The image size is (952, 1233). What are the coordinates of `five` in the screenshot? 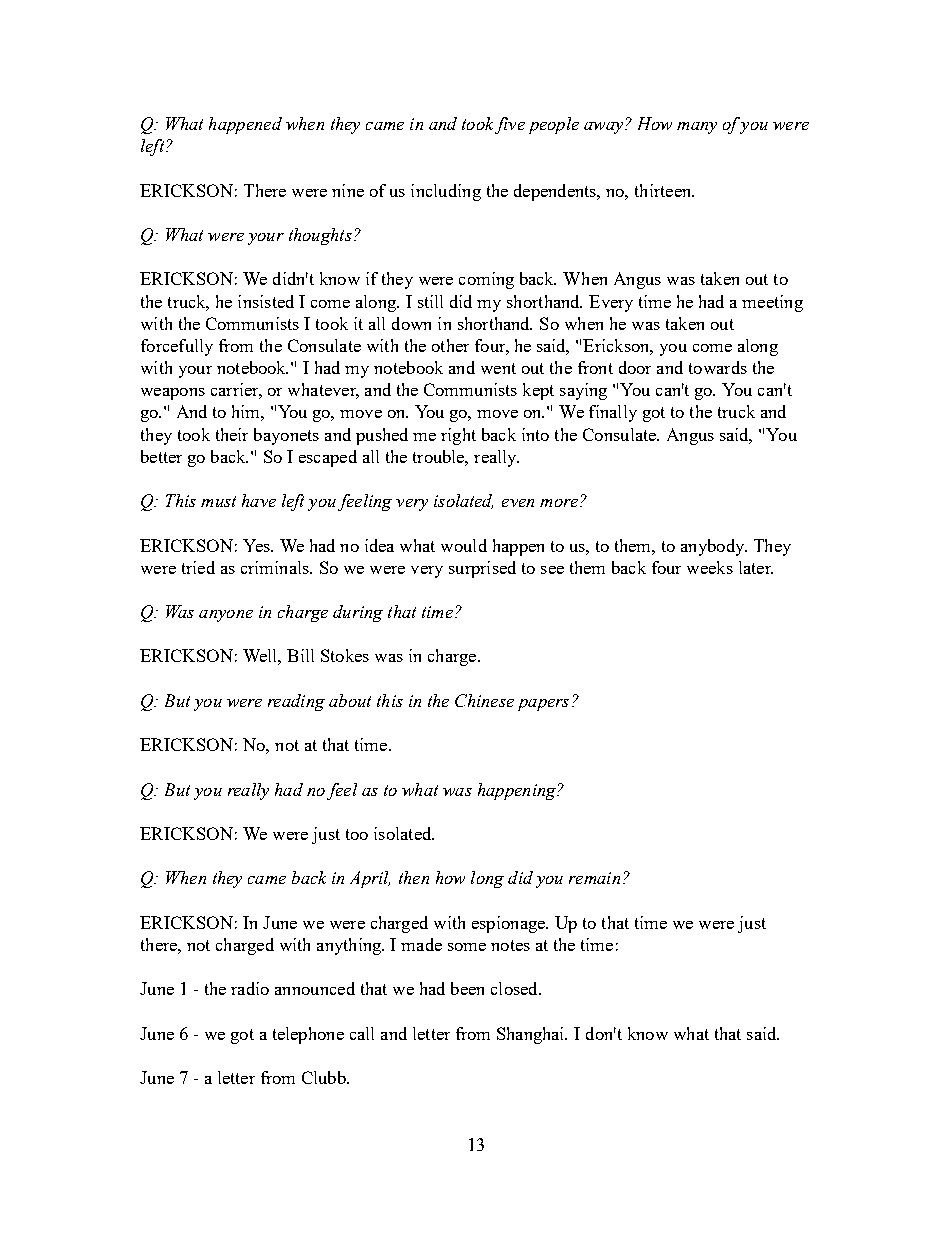 It's located at (510, 125).
